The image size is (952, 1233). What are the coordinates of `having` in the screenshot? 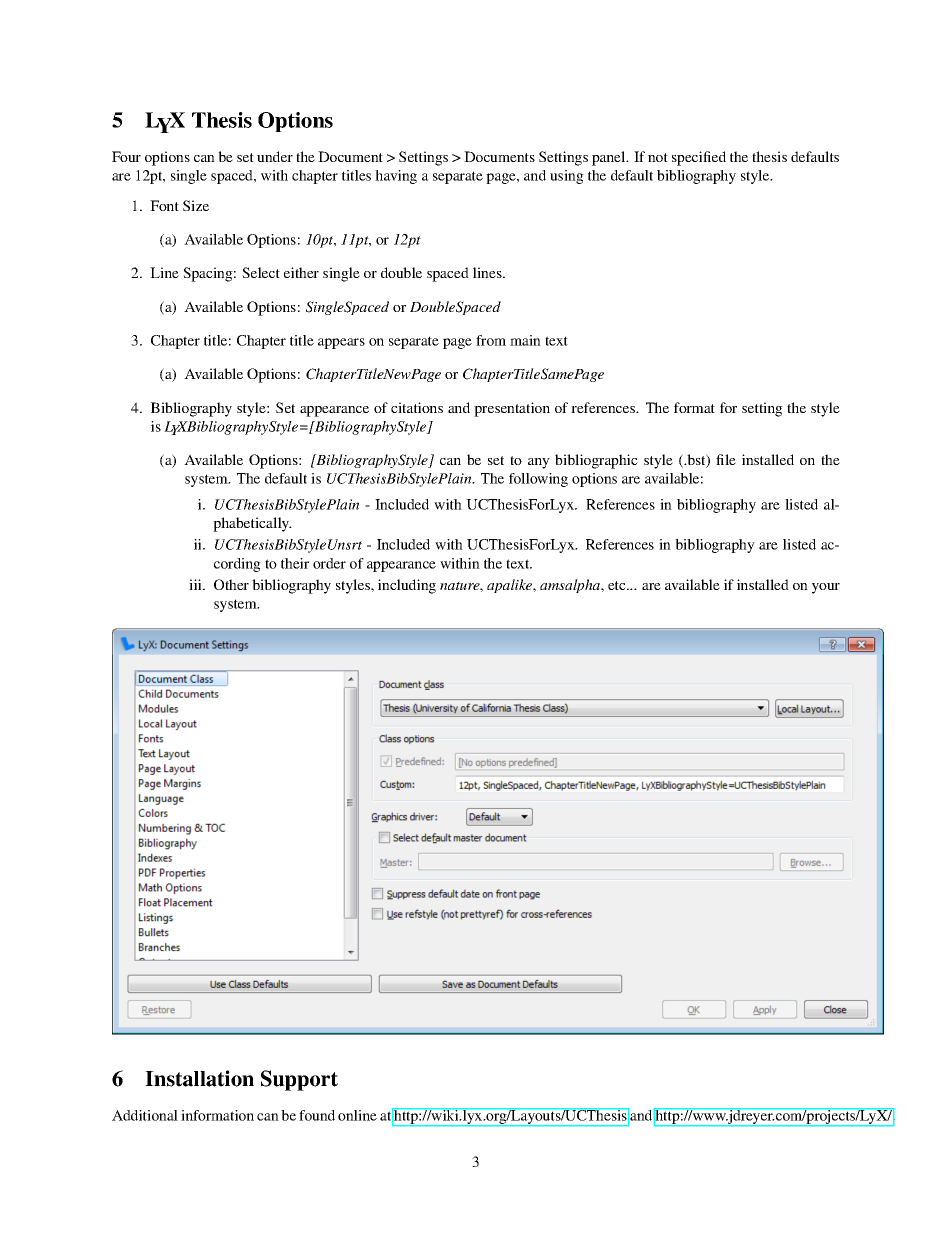 It's located at (396, 177).
